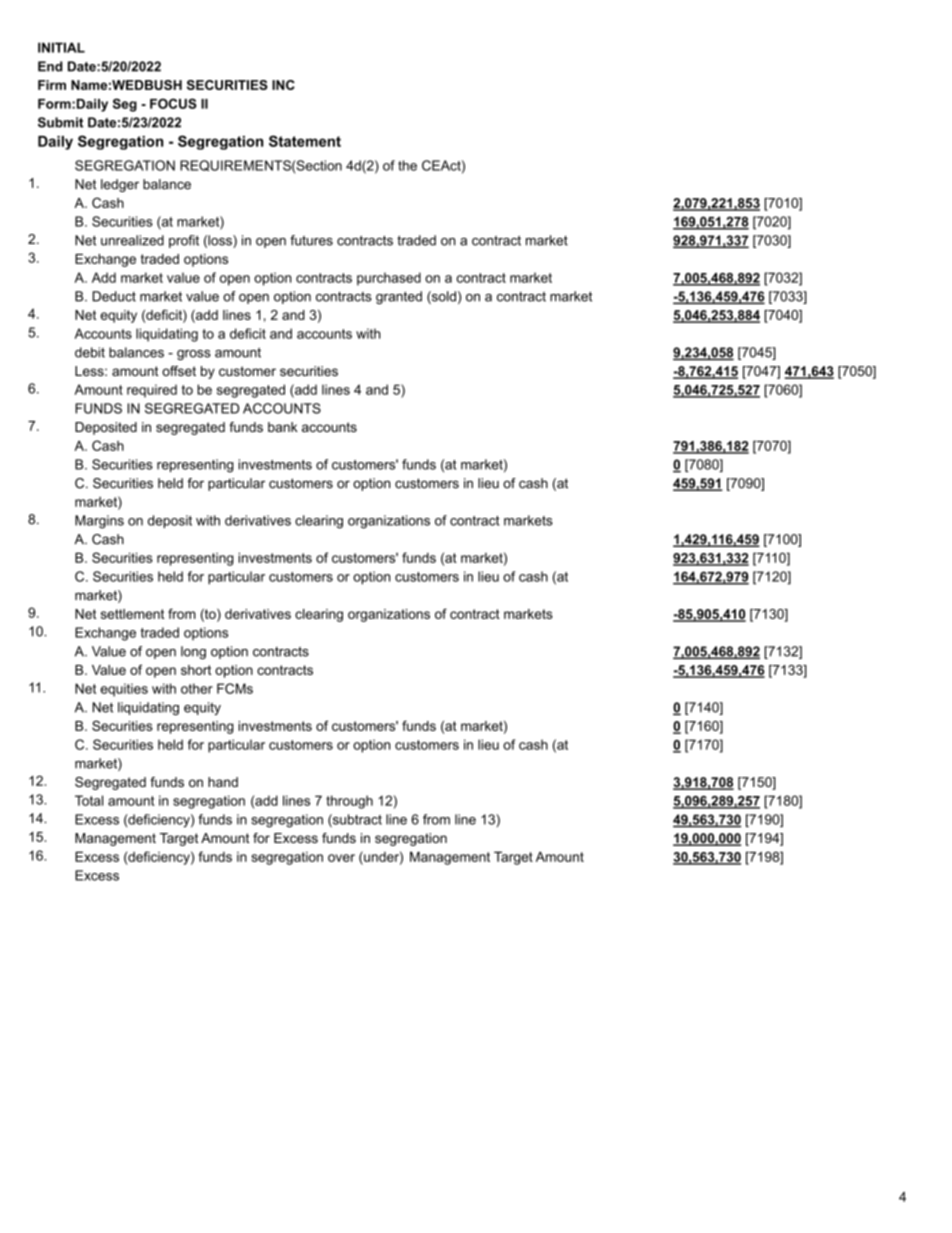  What do you see at coordinates (399, 297) in the screenshot?
I see `granted` at bounding box center [399, 297].
